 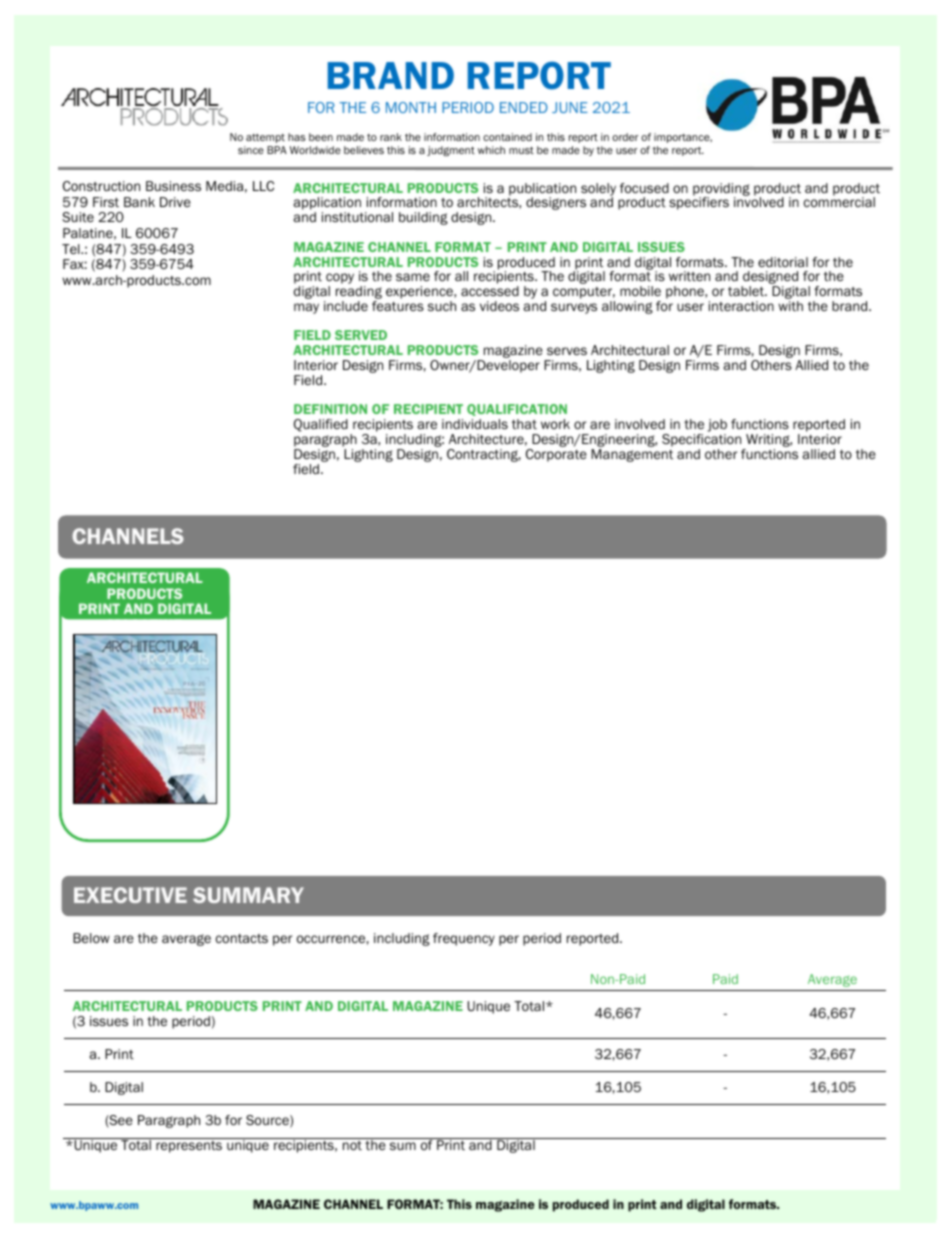 I want to click on contacts, so click(x=242, y=938).
